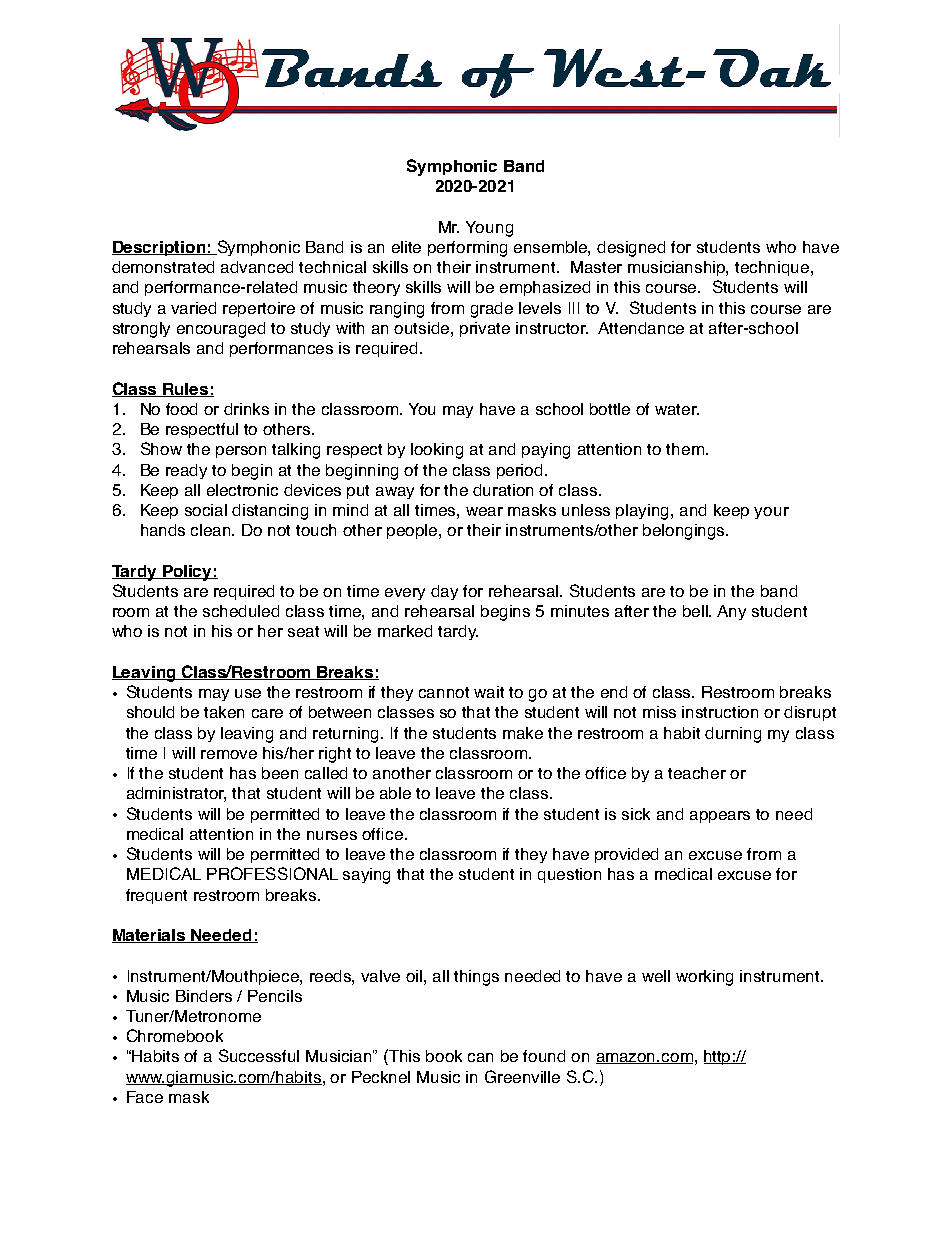  What do you see at coordinates (704, 978) in the image?
I see `working` at bounding box center [704, 978].
